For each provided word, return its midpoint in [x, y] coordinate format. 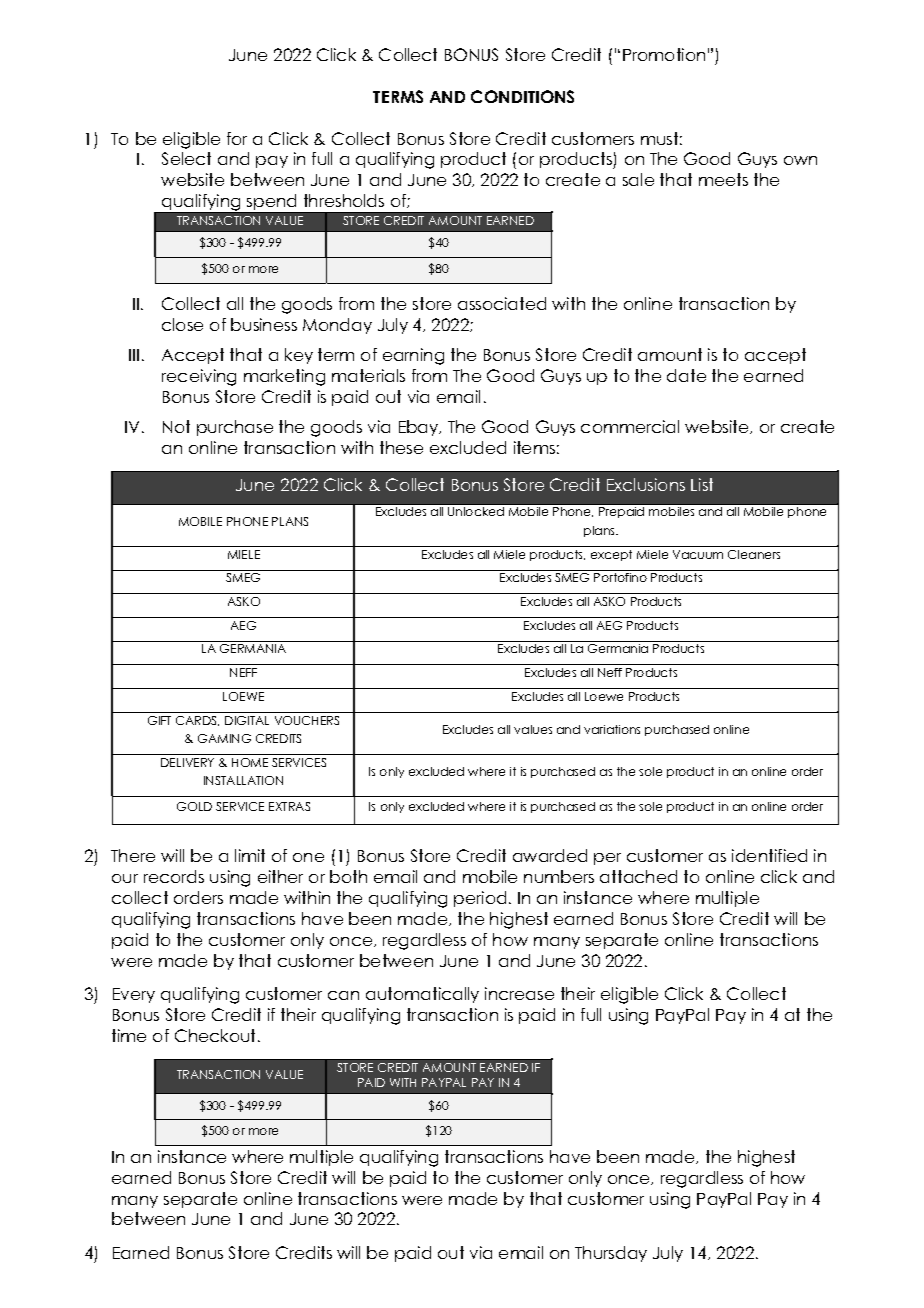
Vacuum [698, 554]
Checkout [217, 1035]
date [686, 375]
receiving [199, 377]
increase [519, 993]
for [237, 138]
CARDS [197, 721]
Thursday [611, 1254]
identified [769, 855]
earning [413, 356]
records [174, 876]
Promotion [664, 54]
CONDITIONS [522, 96]
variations [612, 729]
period [480, 899]
